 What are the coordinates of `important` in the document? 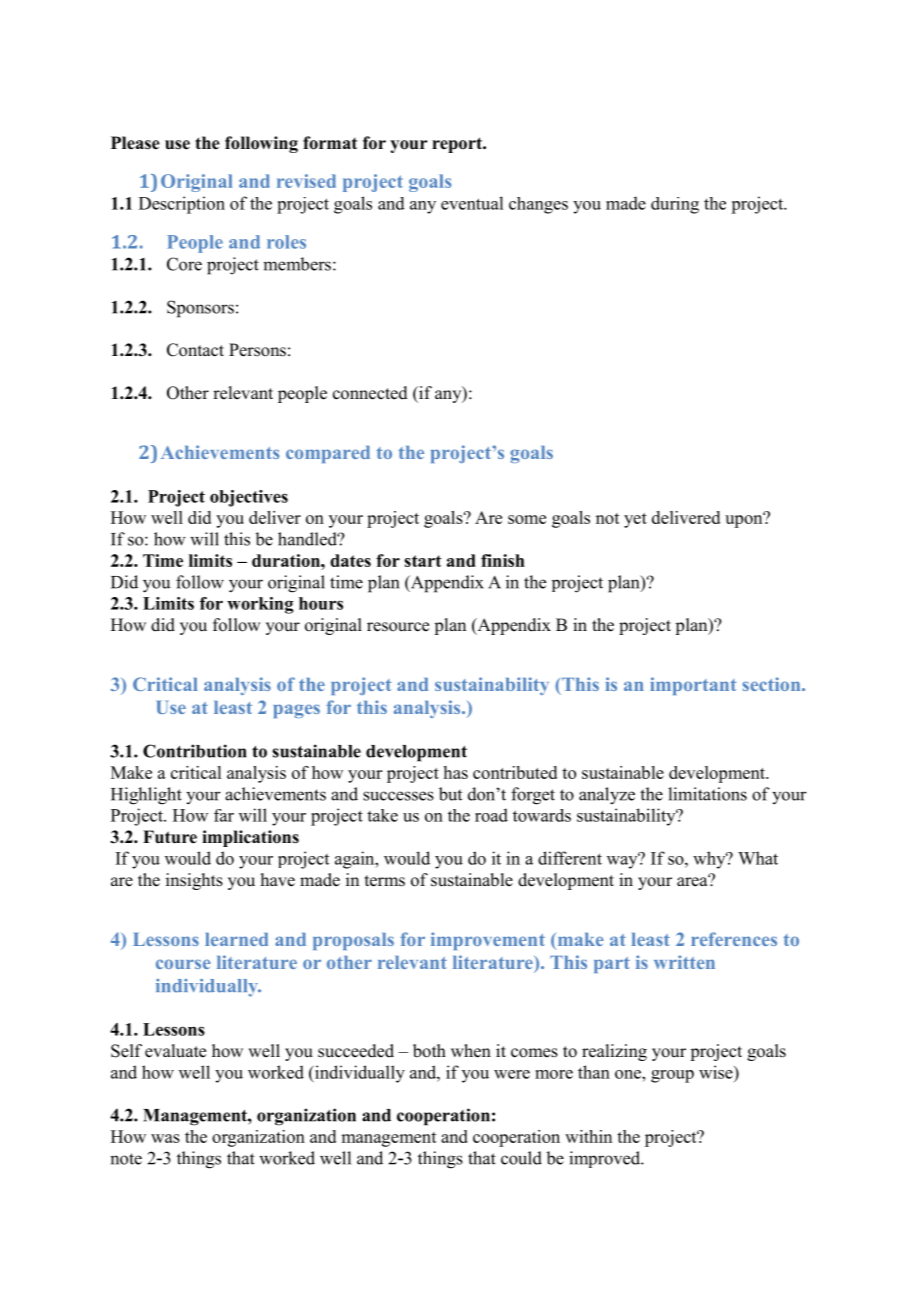 It's located at (693, 686).
